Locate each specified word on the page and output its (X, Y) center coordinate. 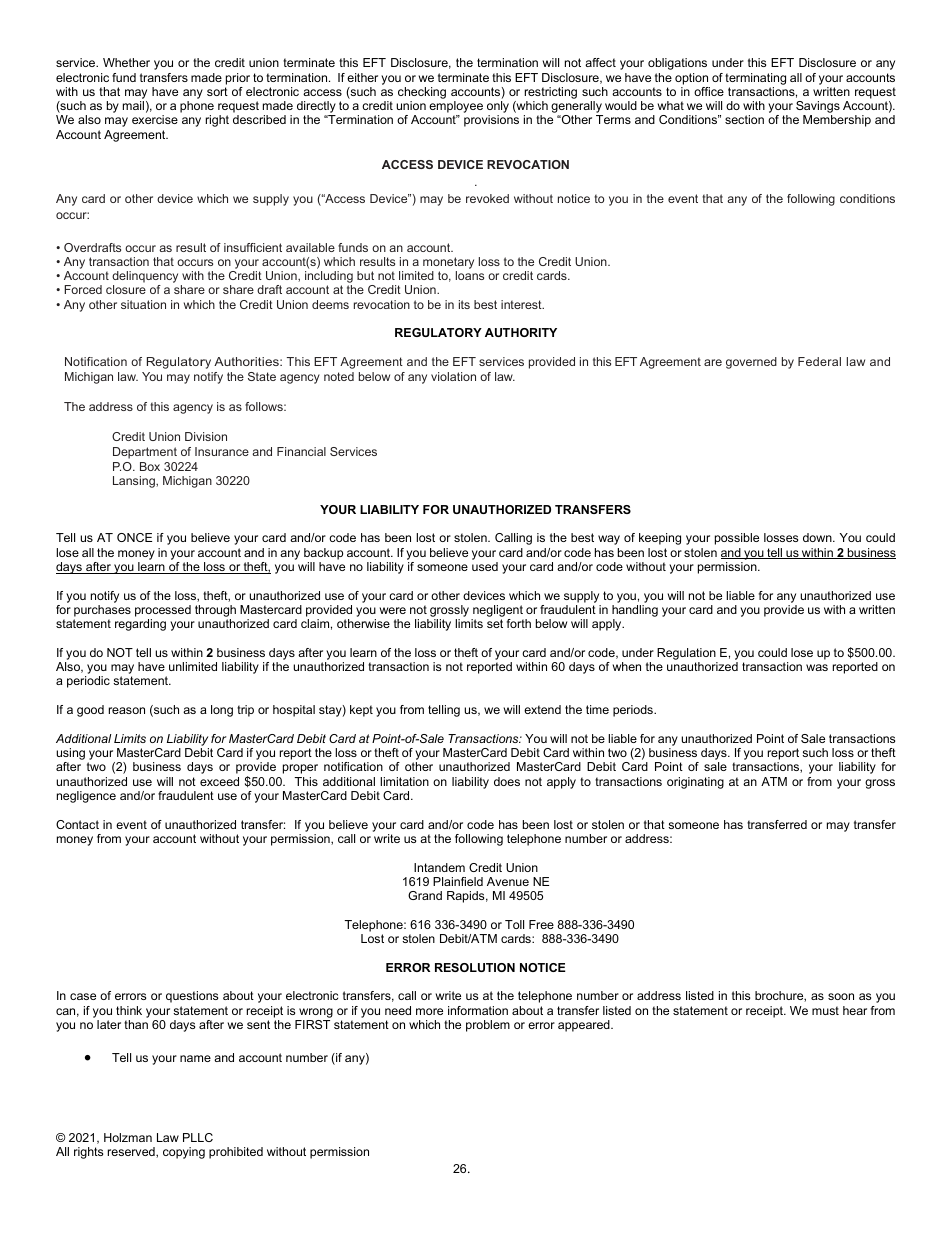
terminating (755, 79)
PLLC (198, 1137)
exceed (219, 781)
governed (751, 363)
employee (456, 108)
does (507, 781)
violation (453, 376)
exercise (155, 119)
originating (695, 783)
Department (145, 453)
